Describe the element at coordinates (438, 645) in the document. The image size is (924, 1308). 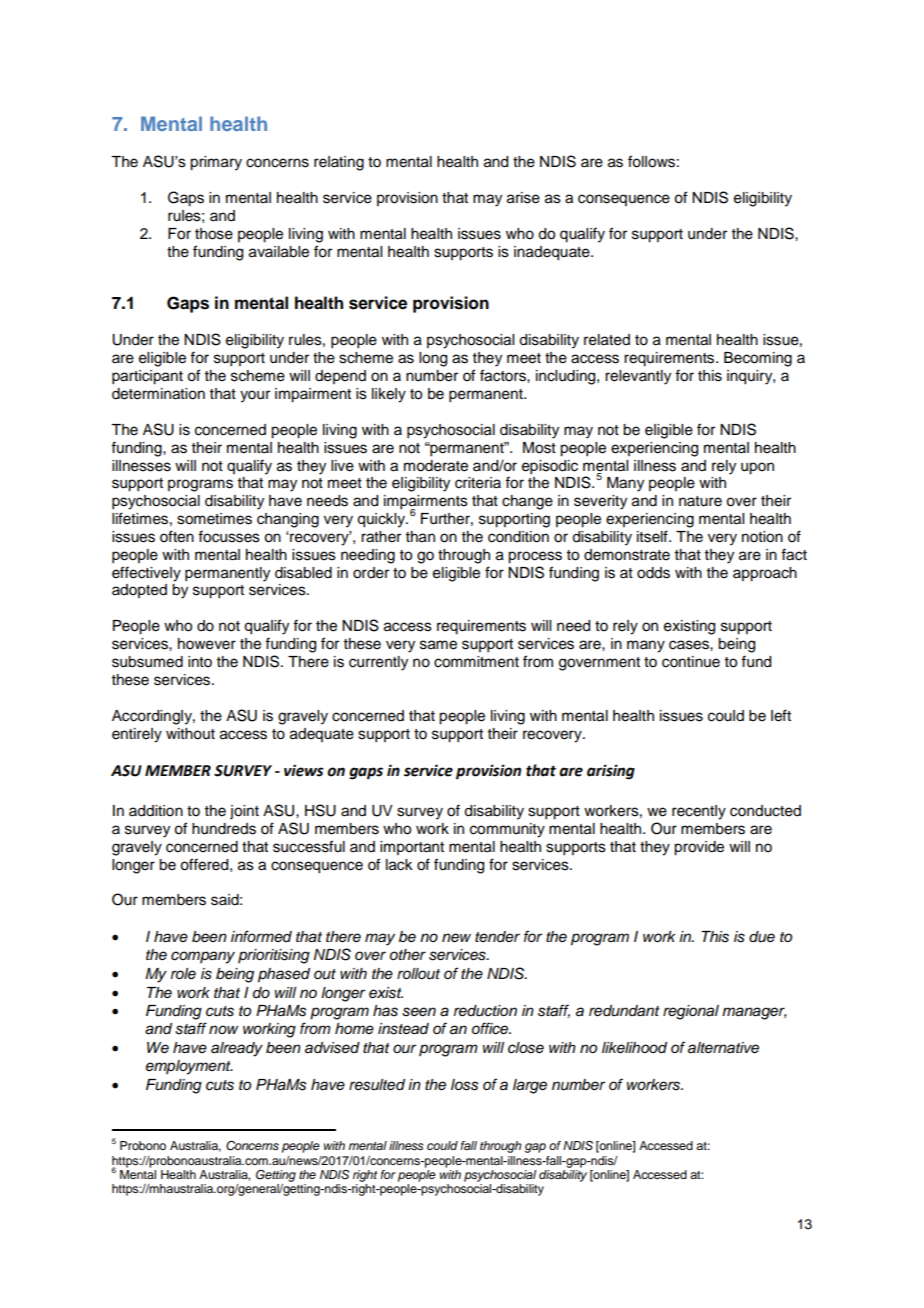
I see `same` at that location.
